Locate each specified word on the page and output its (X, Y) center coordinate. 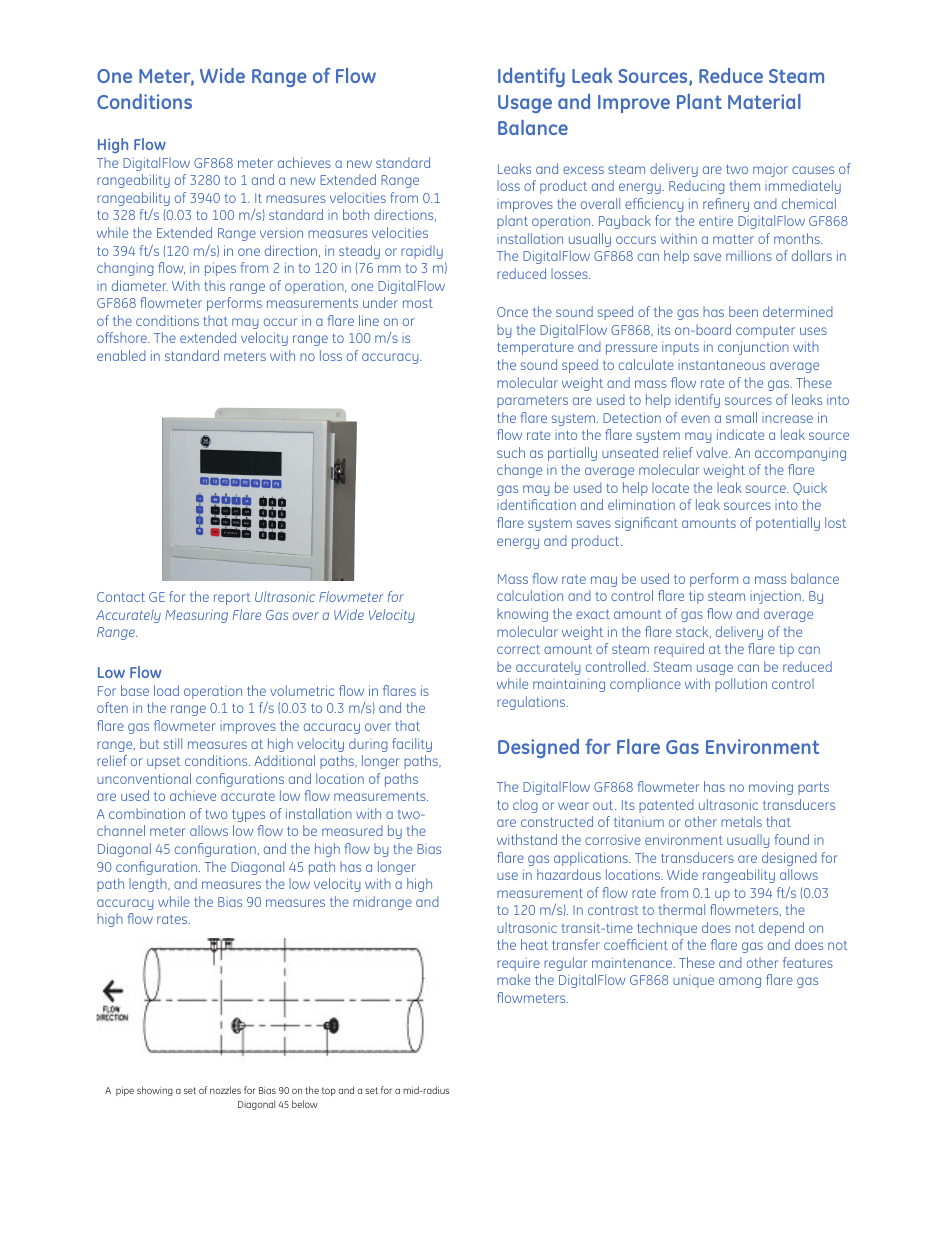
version (281, 233)
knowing (522, 615)
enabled (121, 355)
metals (741, 821)
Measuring (196, 616)
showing (155, 1091)
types (248, 815)
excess (583, 170)
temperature (535, 348)
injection (776, 597)
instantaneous (721, 365)
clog (525, 806)
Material (764, 101)
